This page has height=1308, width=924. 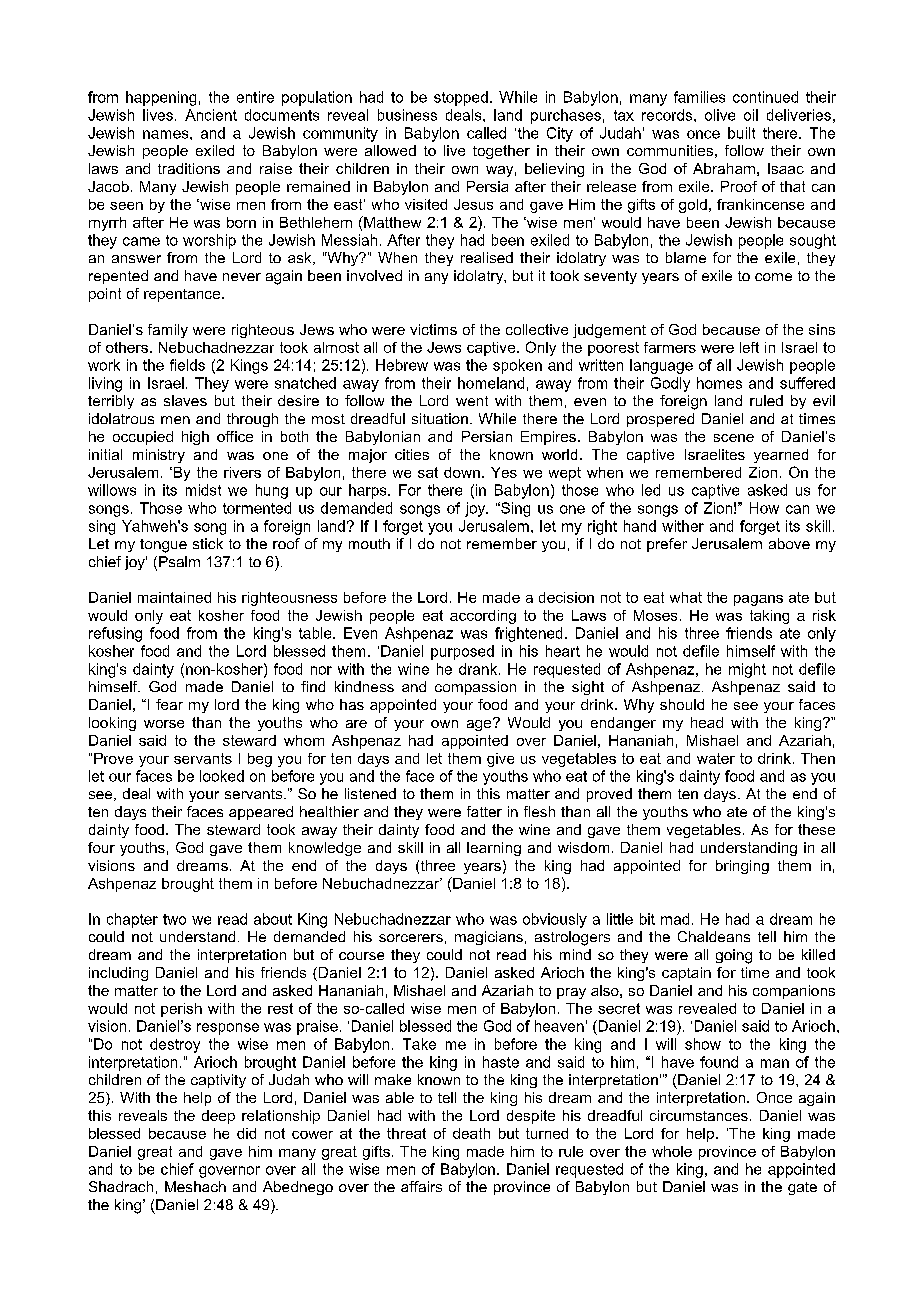 I want to click on built, so click(x=741, y=133).
